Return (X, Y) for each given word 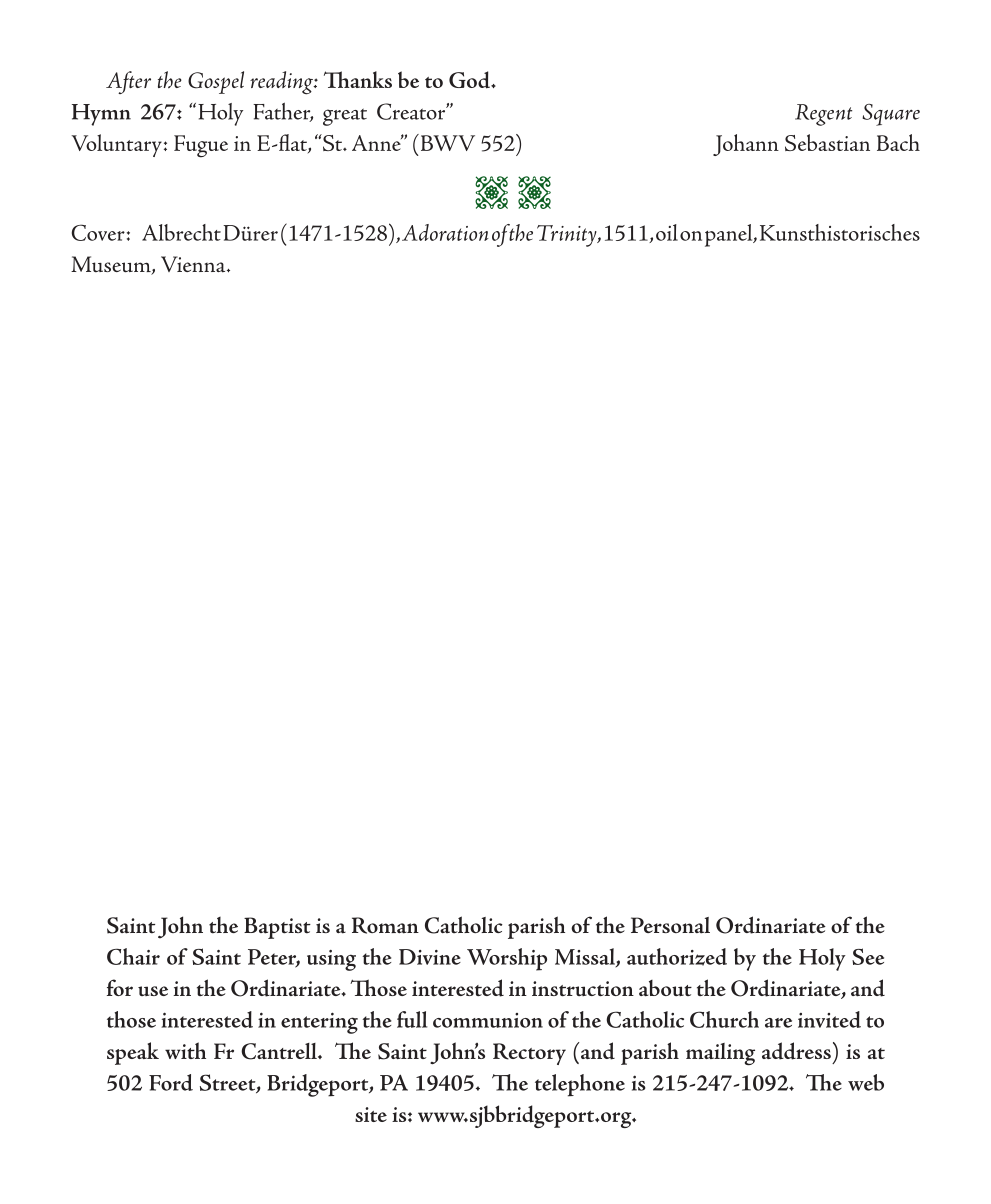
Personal (670, 925)
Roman (385, 925)
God (470, 80)
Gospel (216, 82)
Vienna (194, 264)
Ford (171, 1082)
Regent (823, 115)
